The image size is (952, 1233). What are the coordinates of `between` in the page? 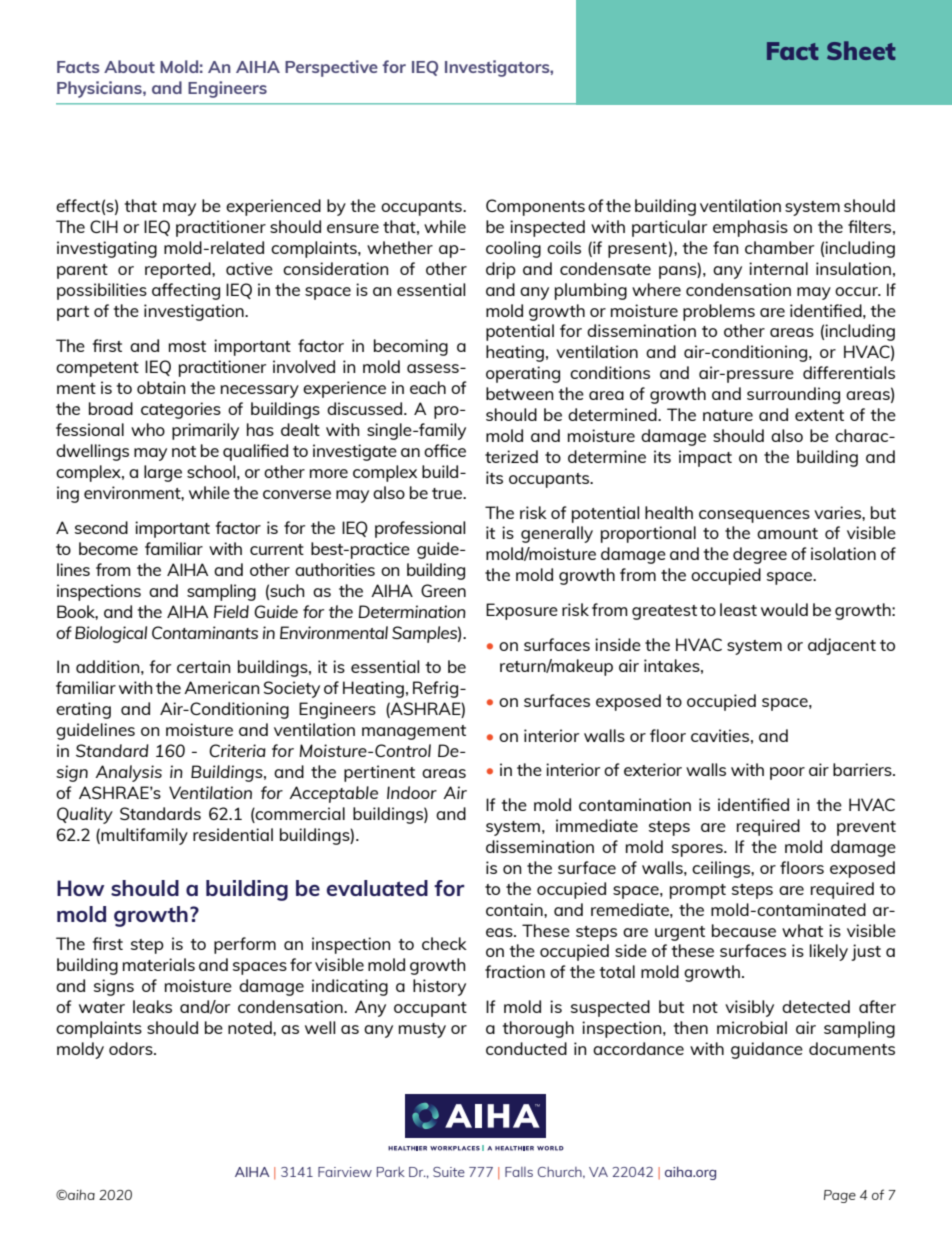 It's located at (519, 393).
